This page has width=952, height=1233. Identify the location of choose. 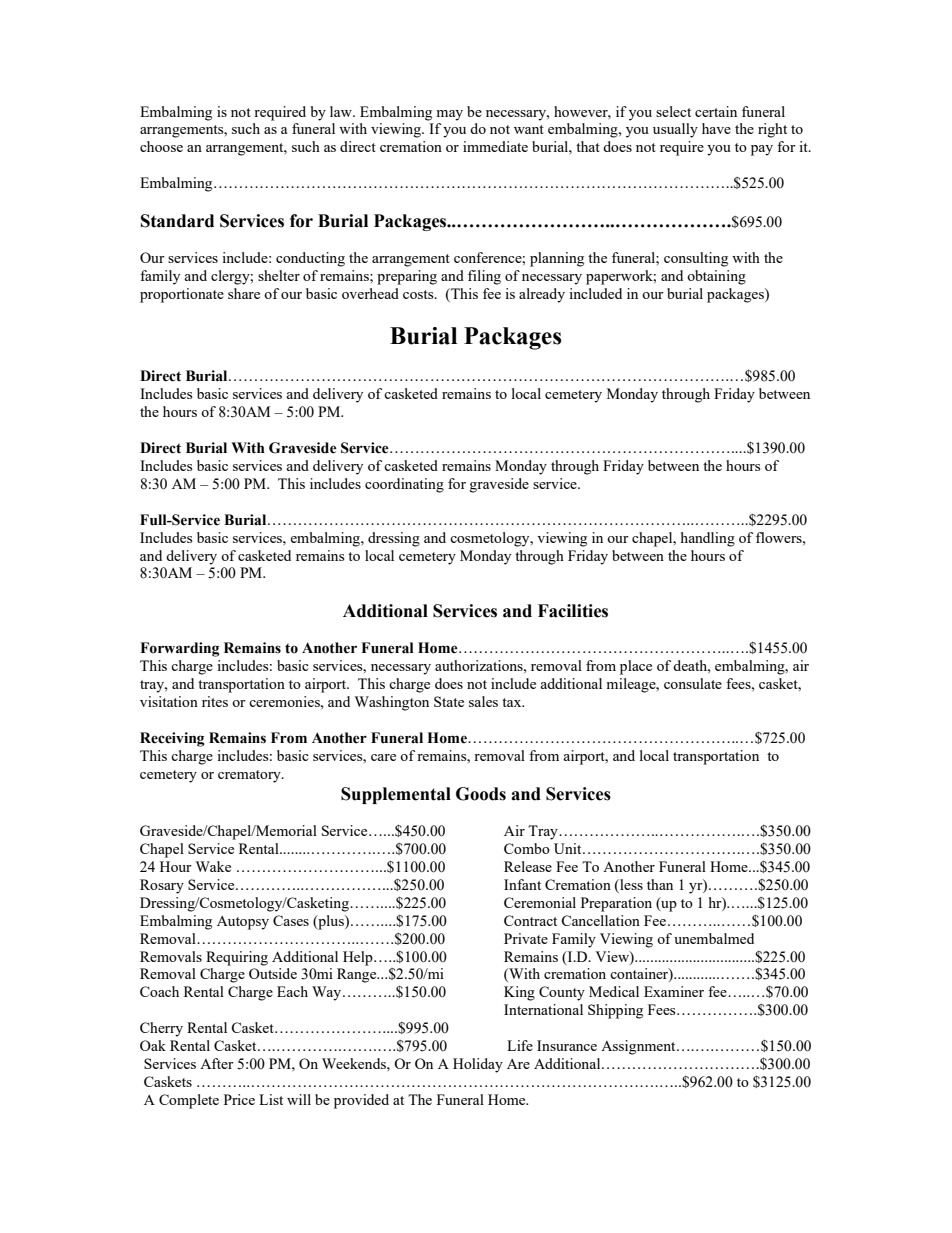
(161, 146).
